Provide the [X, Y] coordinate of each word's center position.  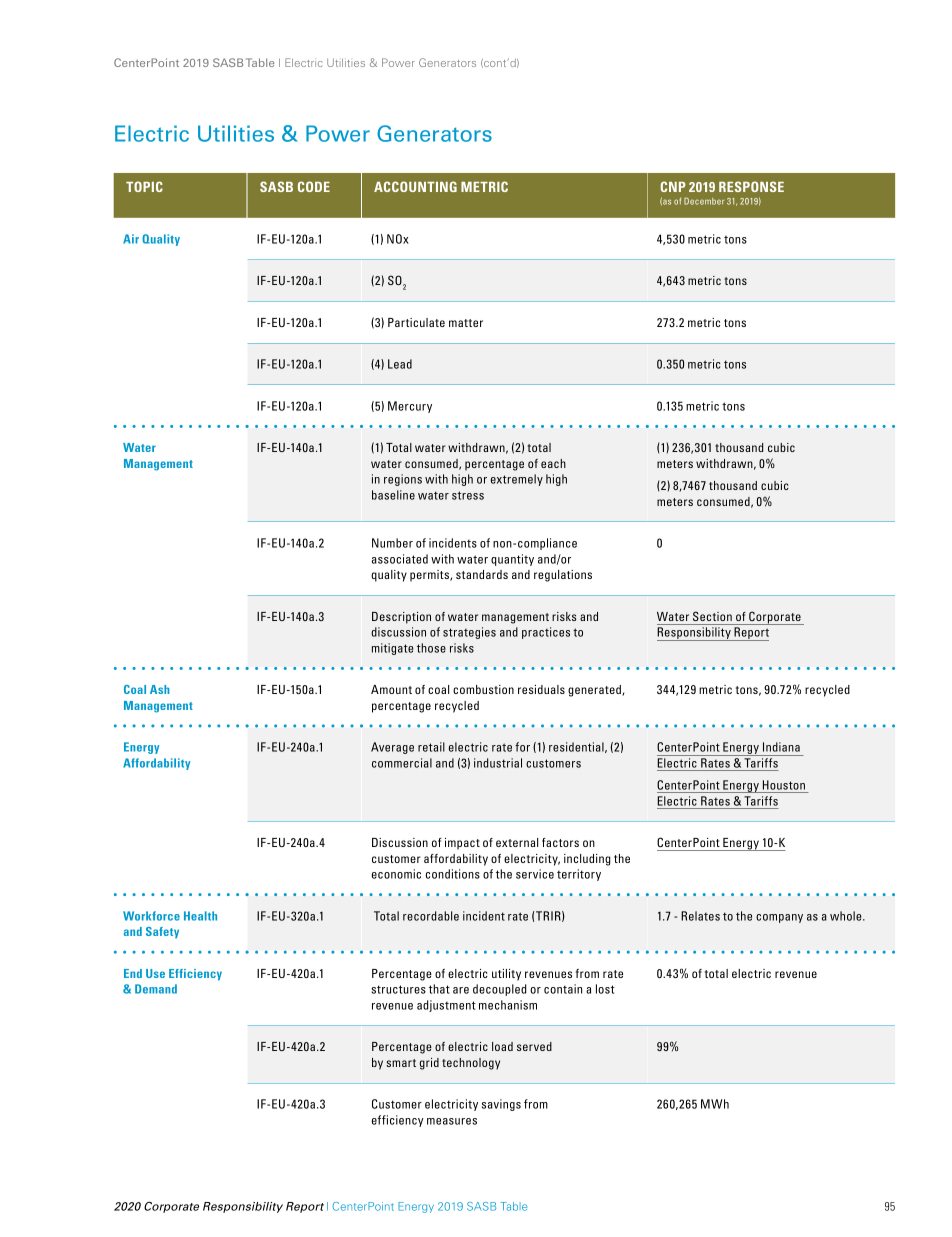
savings [501, 1105]
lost [605, 989]
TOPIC [144, 186]
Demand [156, 989]
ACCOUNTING [415, 186]
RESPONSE [751, 186]
